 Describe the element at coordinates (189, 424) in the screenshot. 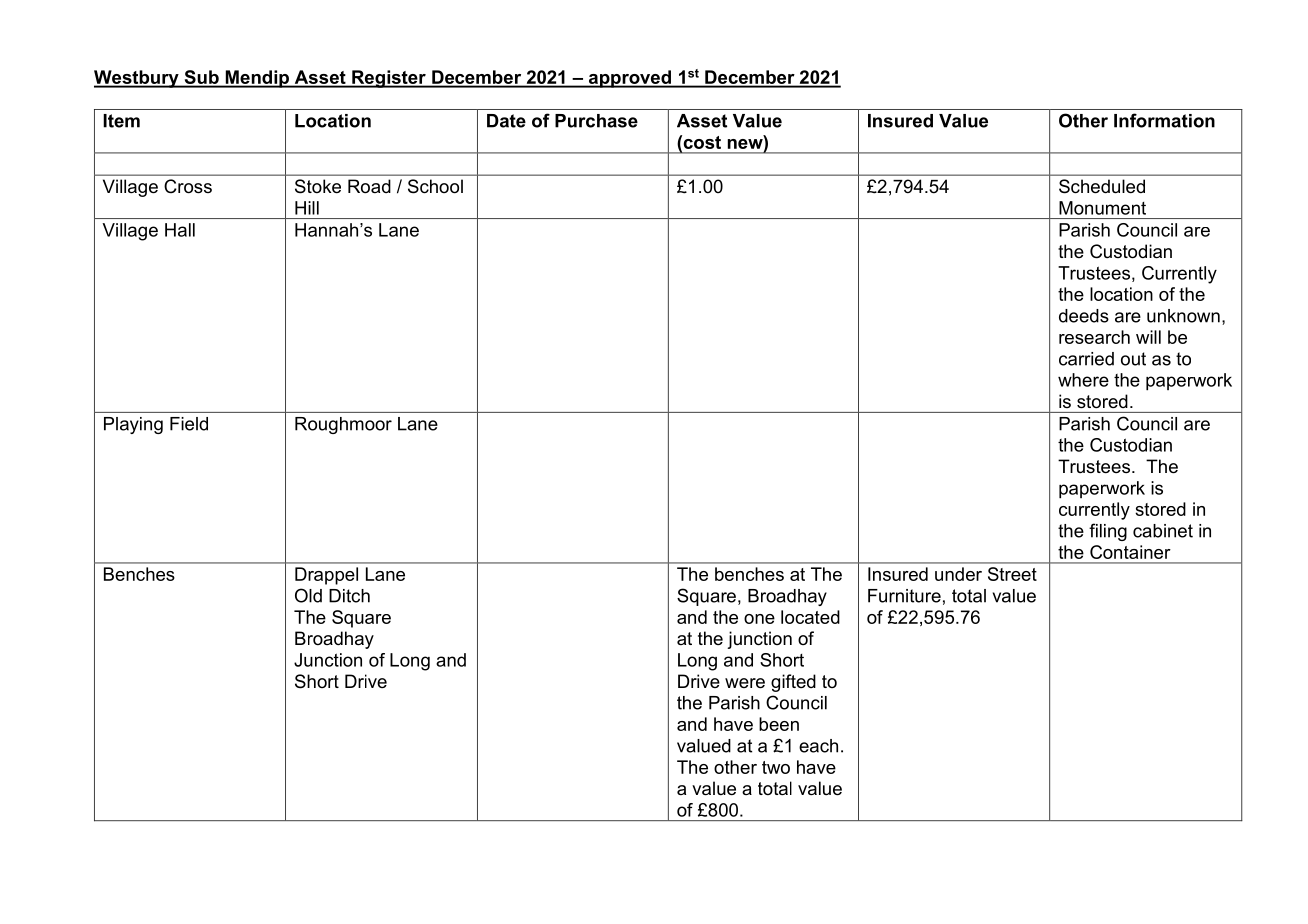

I see `Field` at that location.
